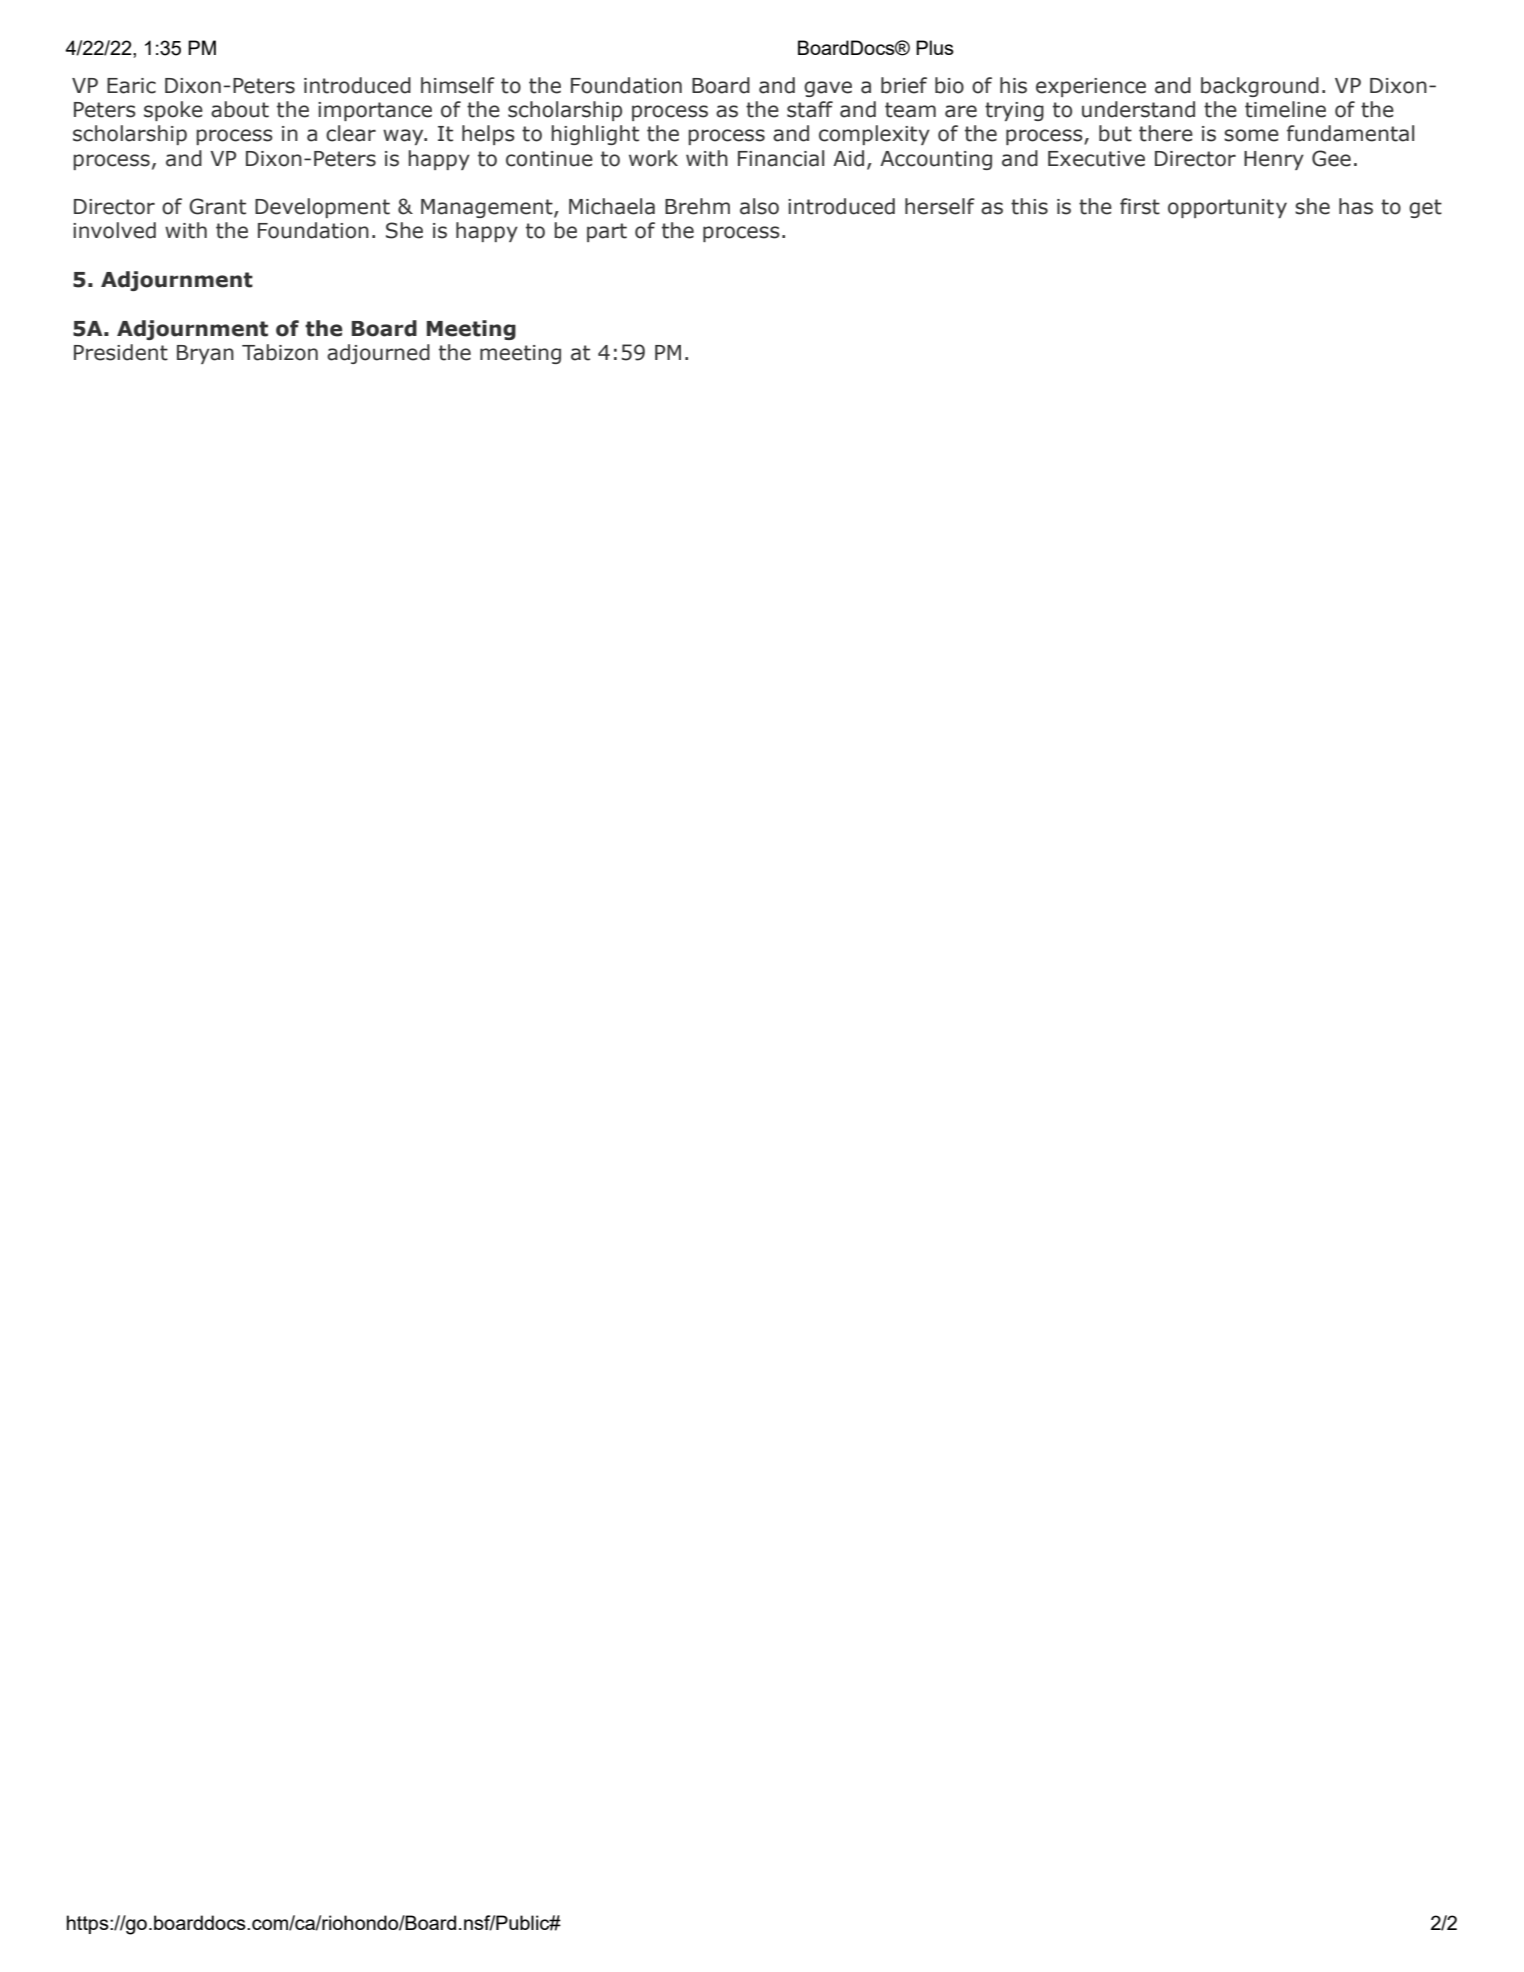 This page has width=1524, height=1972. Describe the element at coordinates (458, 85) in the page. I see `himself` at that location.
